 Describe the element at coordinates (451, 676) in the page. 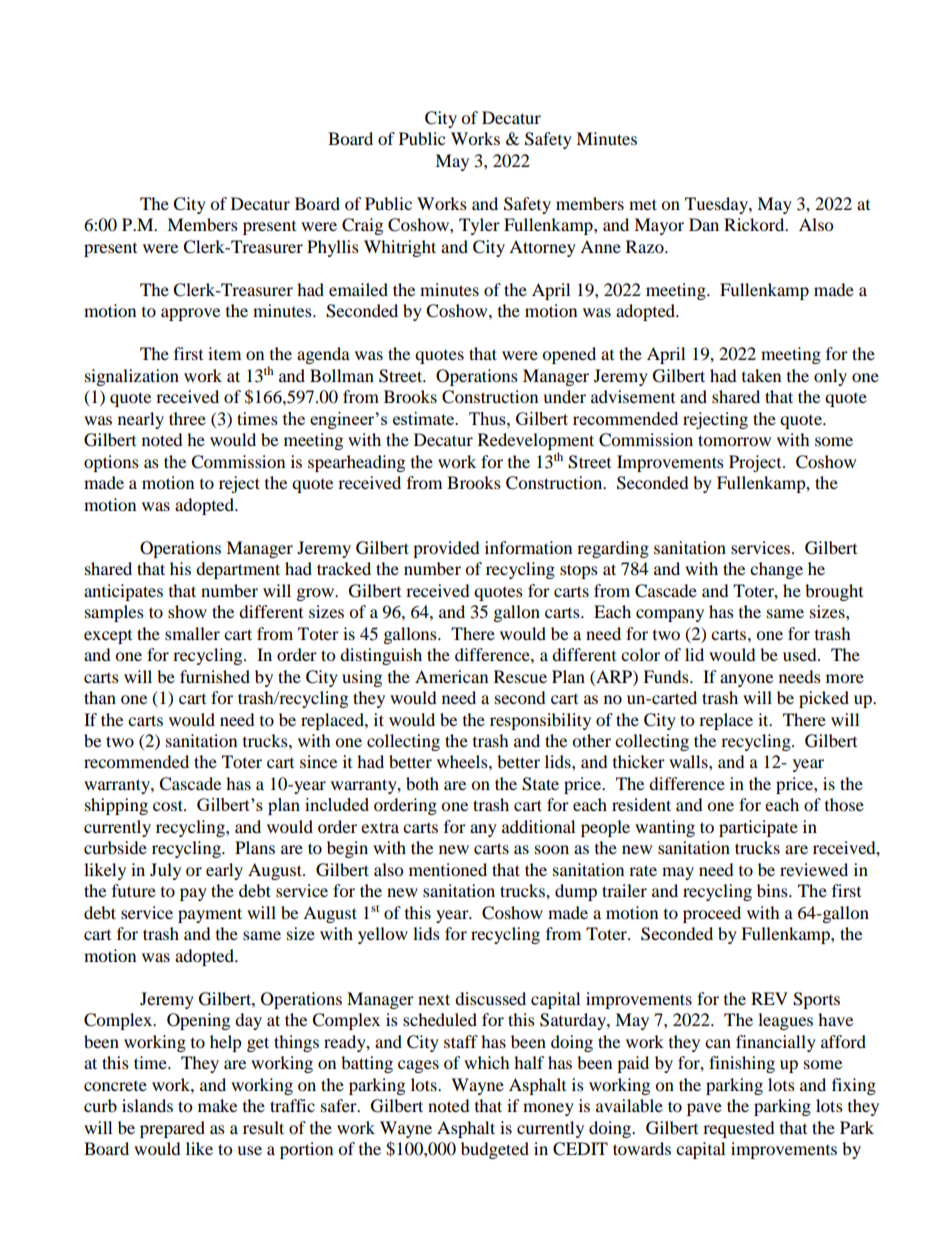

I see `American` at that location.
